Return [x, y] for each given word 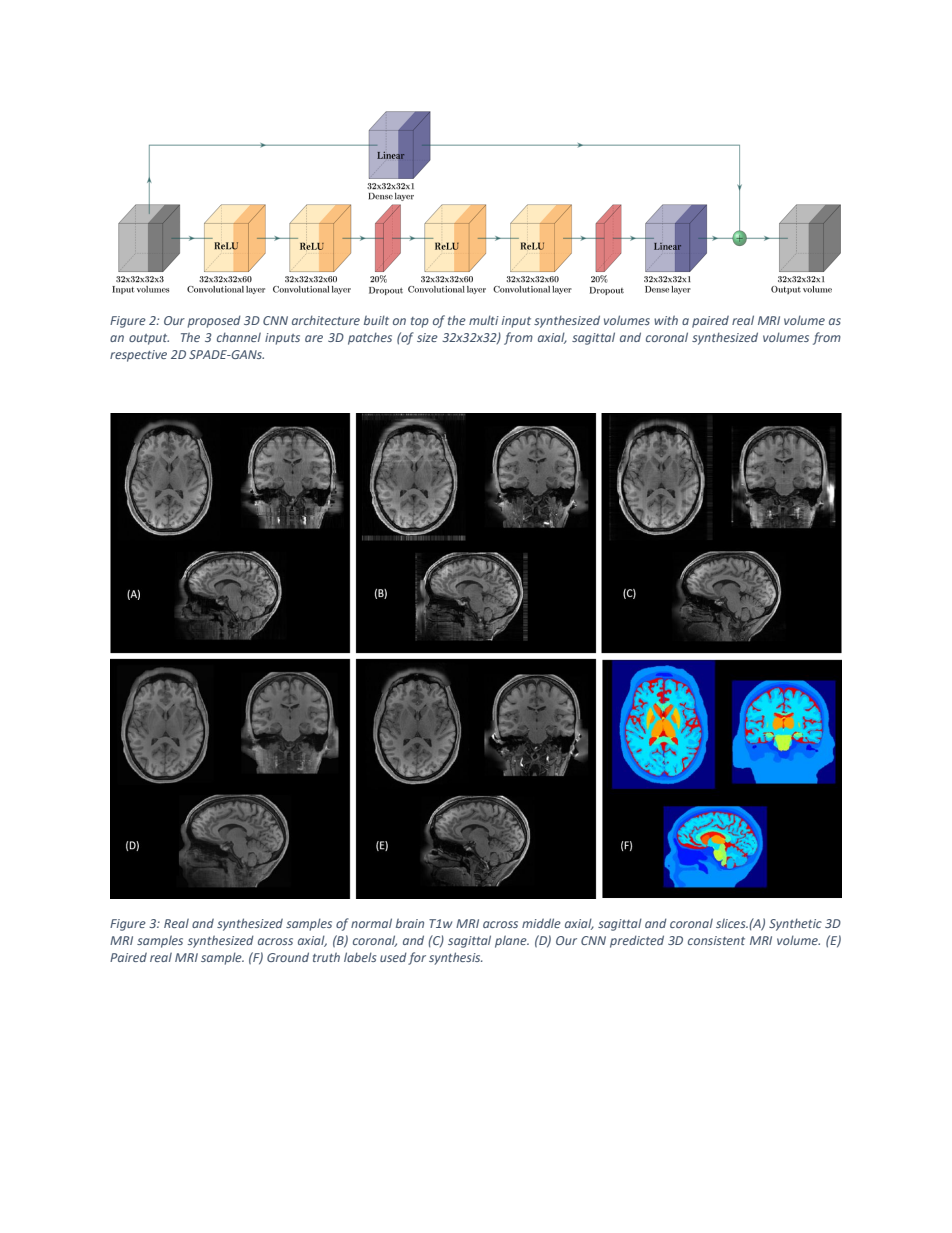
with [666, 320]
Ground [288, 957]
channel [239, 337]
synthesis [456, 958]
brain [410, 923]
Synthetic [795, 924]
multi [484, 320]
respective [138, 356]
